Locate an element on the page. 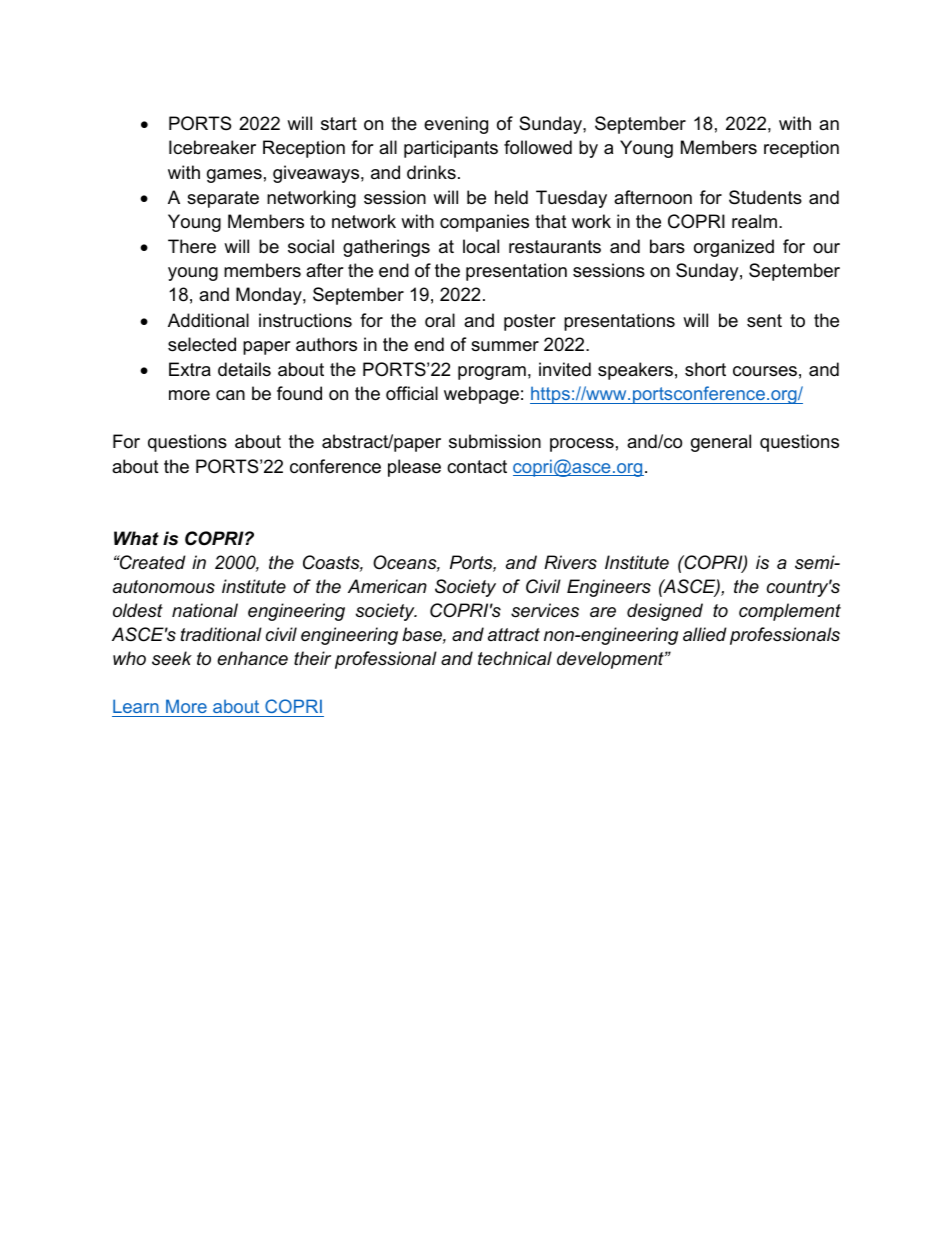  technical is located at coordinates (515, 658).
